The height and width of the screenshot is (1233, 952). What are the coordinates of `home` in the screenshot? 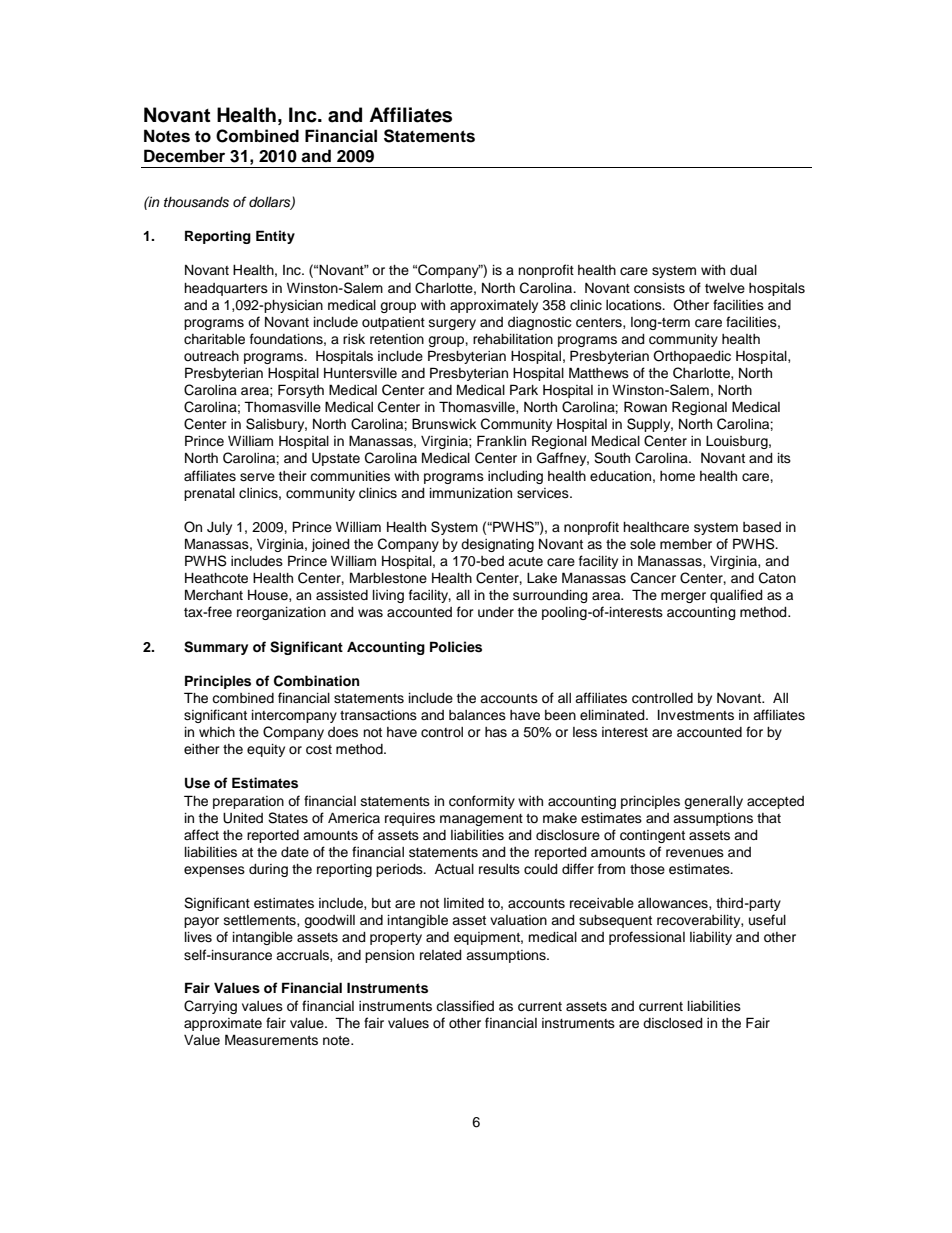 It's located at (677, 476).
